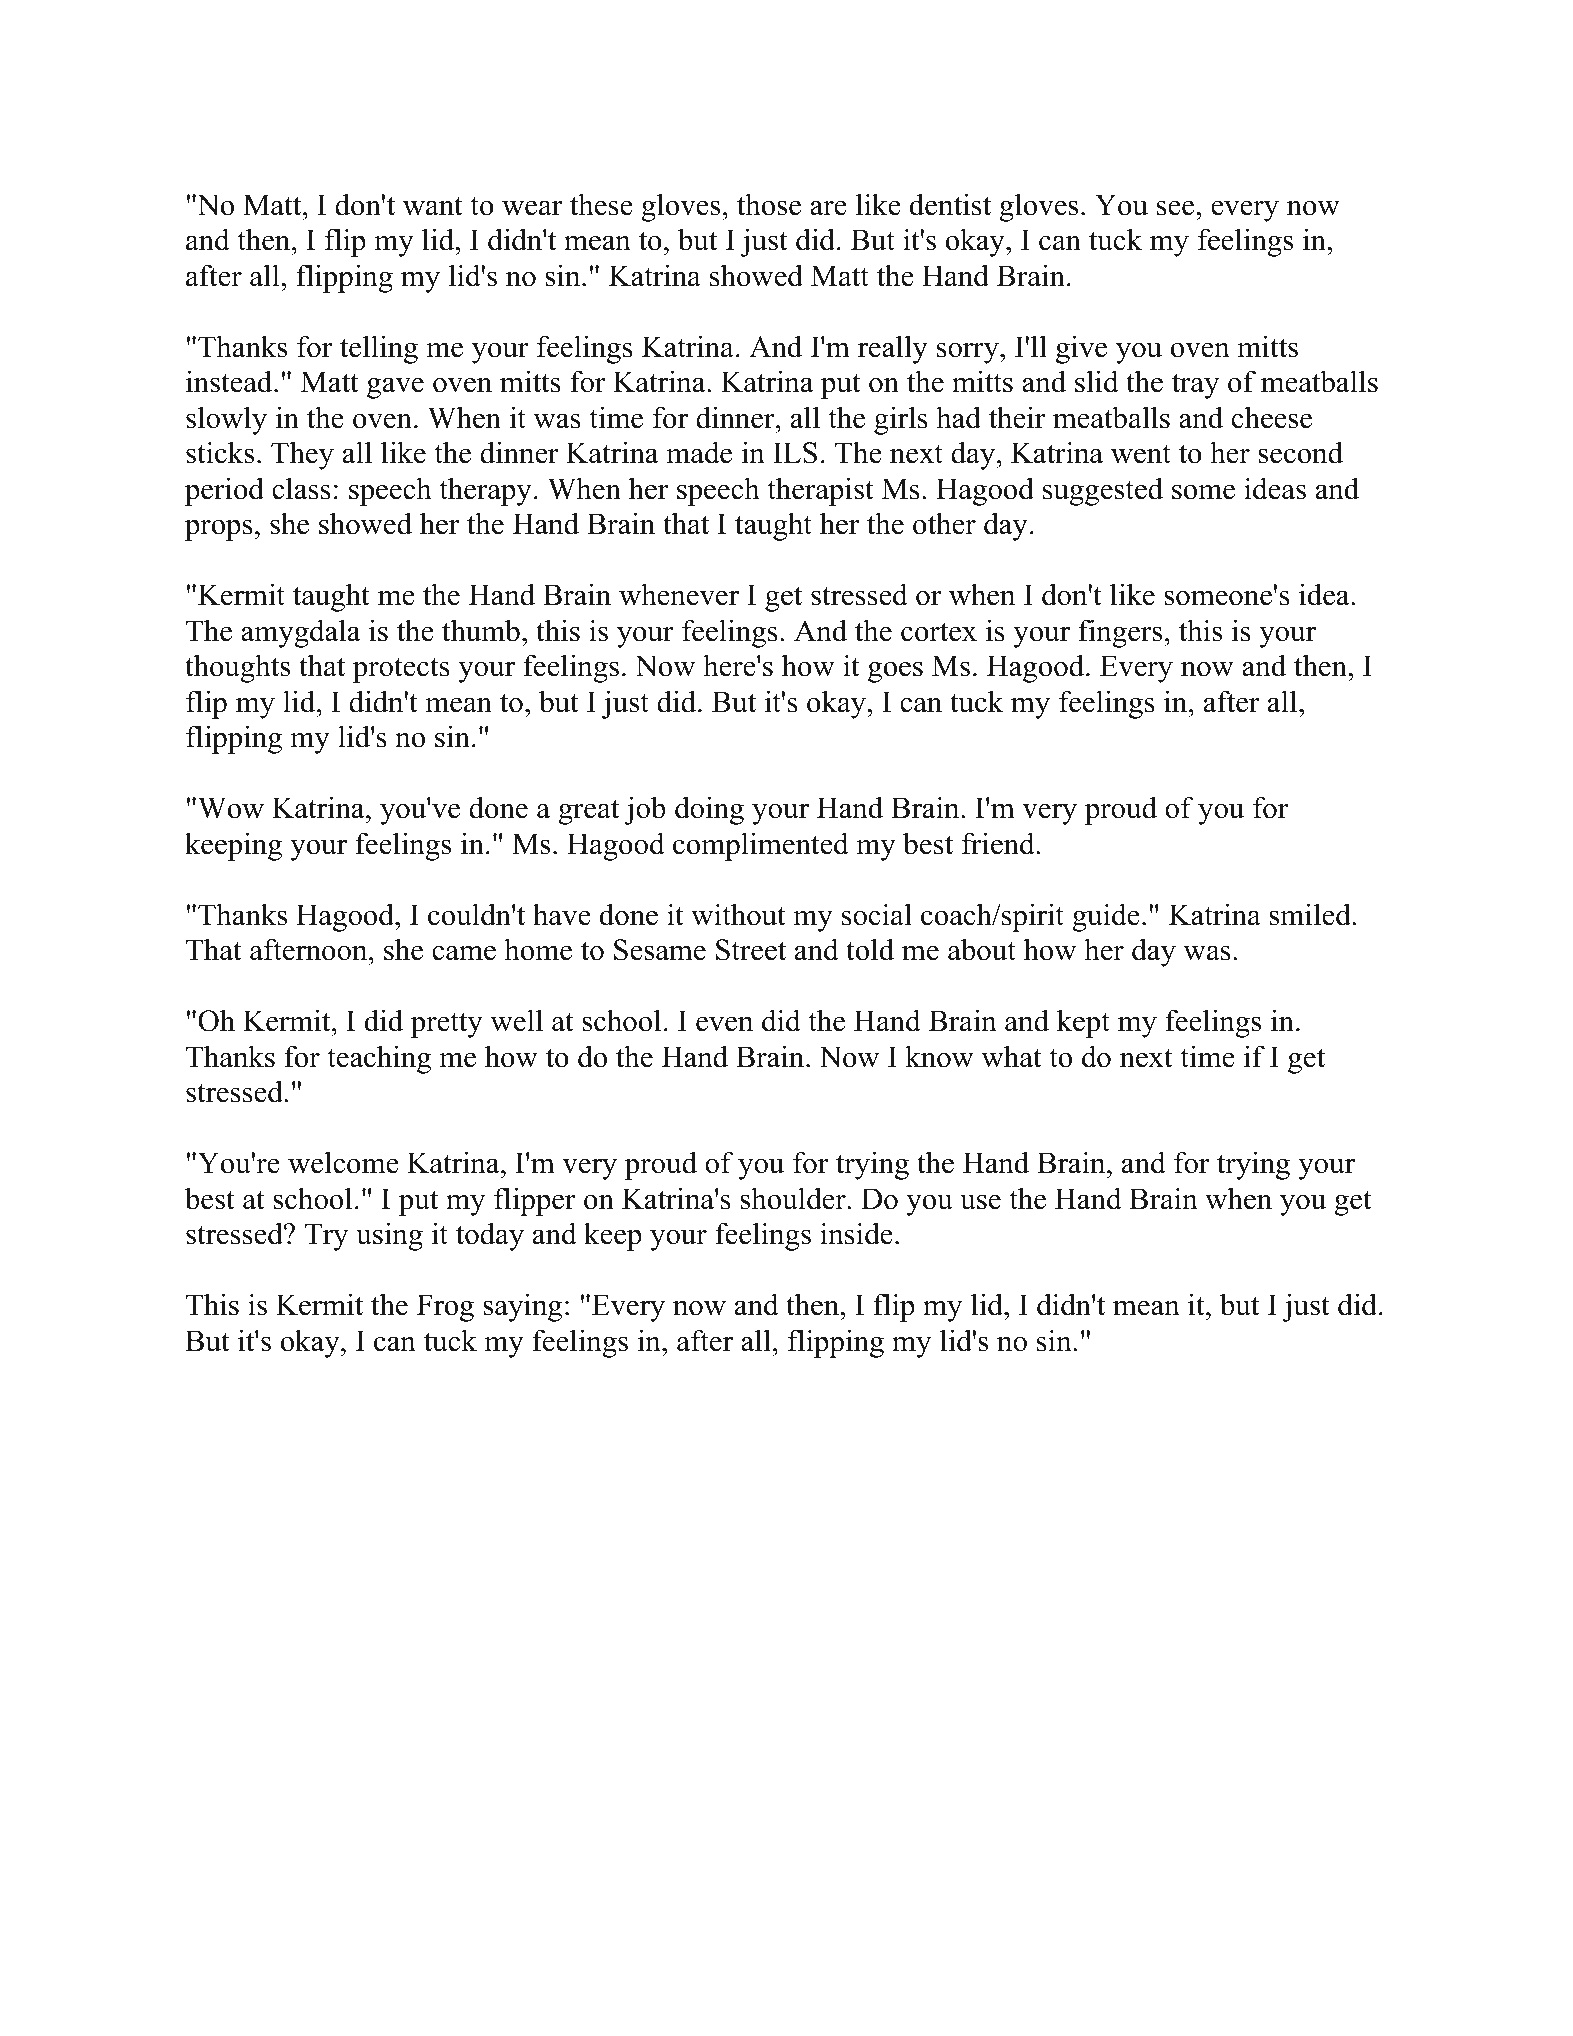 The height and width of the screenshot is (2036, 1573). Describe the element at coordinates (1177, 208) in the screenshot. I see `see` at that location.
